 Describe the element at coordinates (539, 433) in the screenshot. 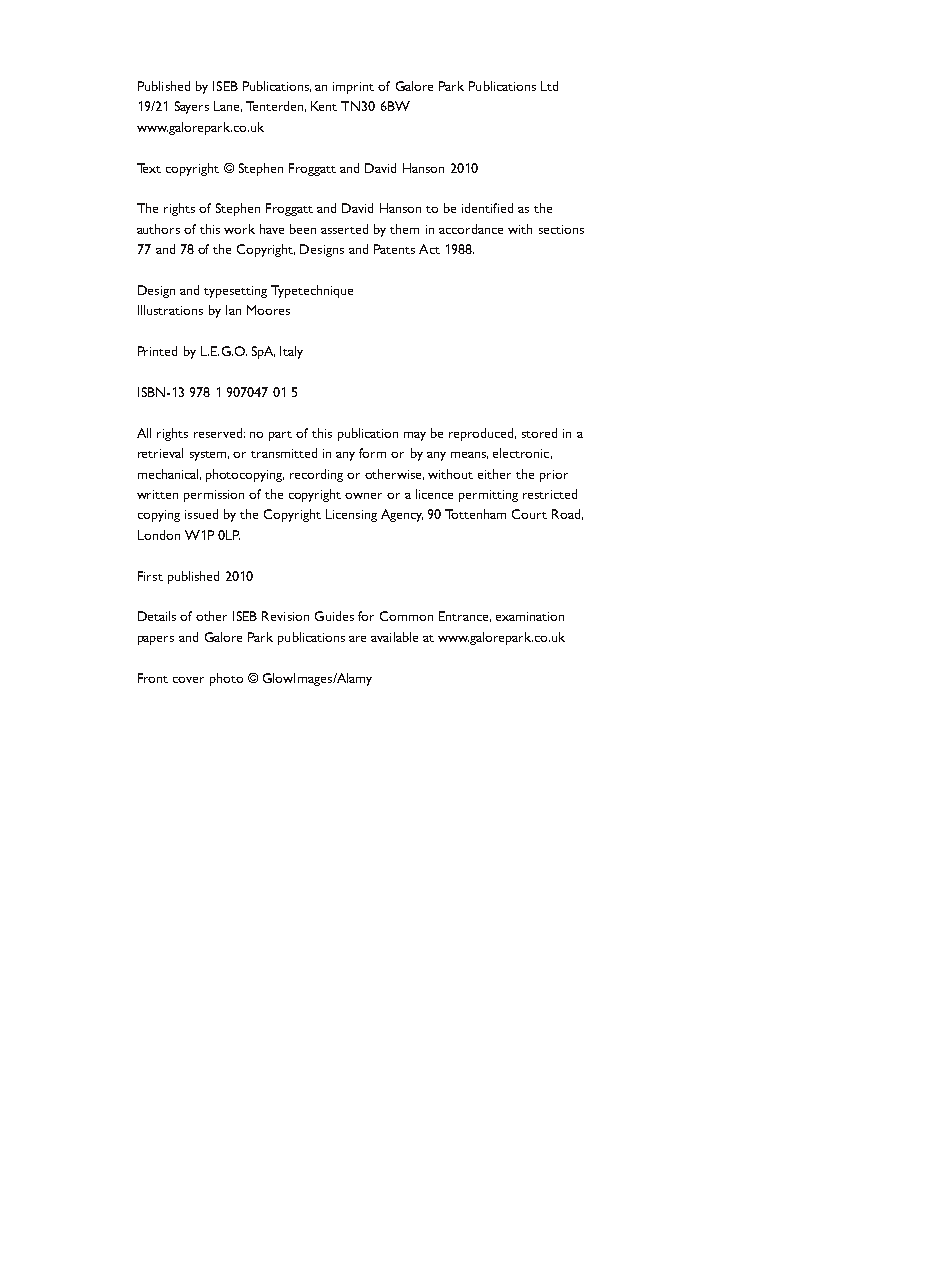

I see `stored` at that location.
